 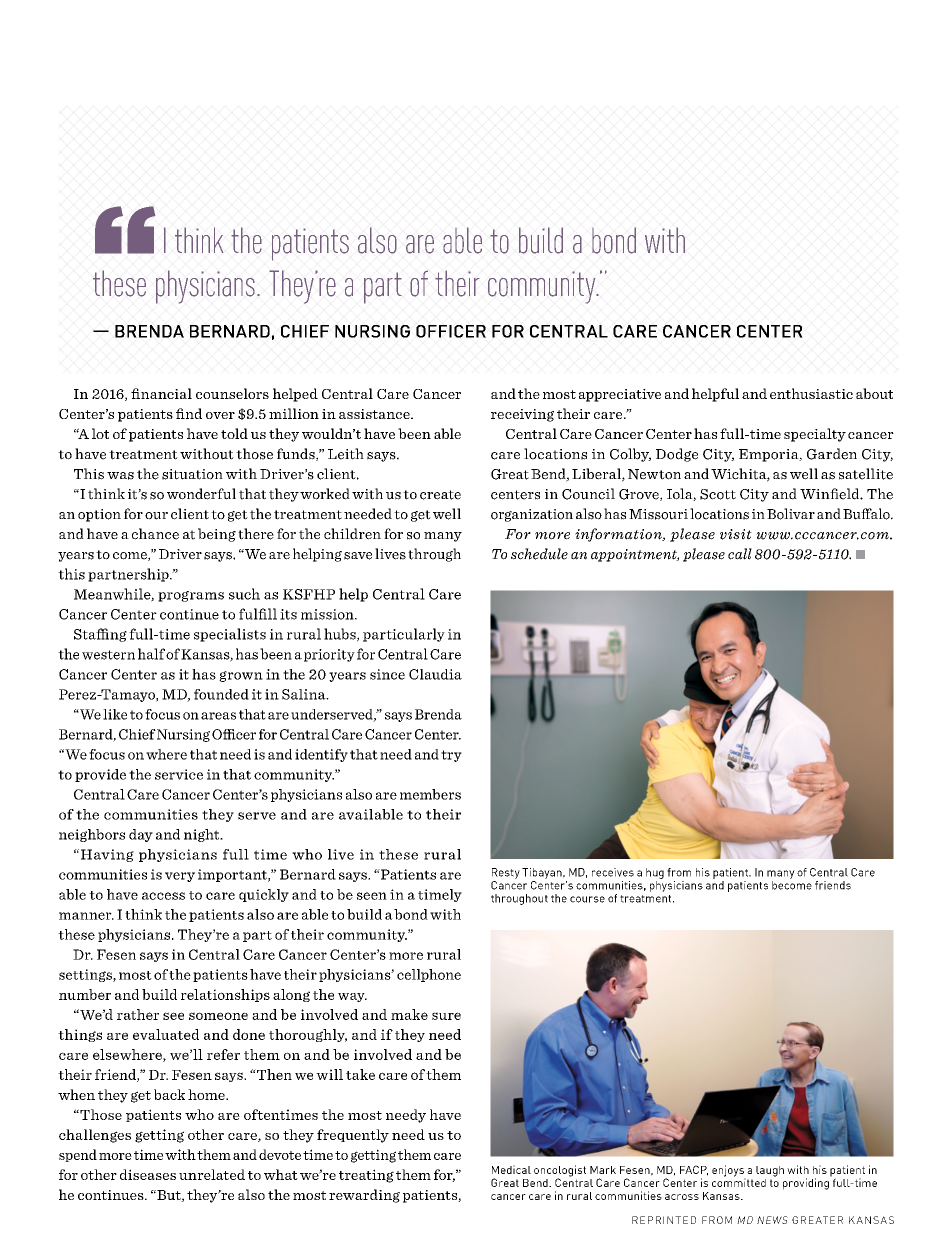 What do you see at coordinates (511, 1169) in the page?
I see `Medical` at bounding box center [511, 1169].
